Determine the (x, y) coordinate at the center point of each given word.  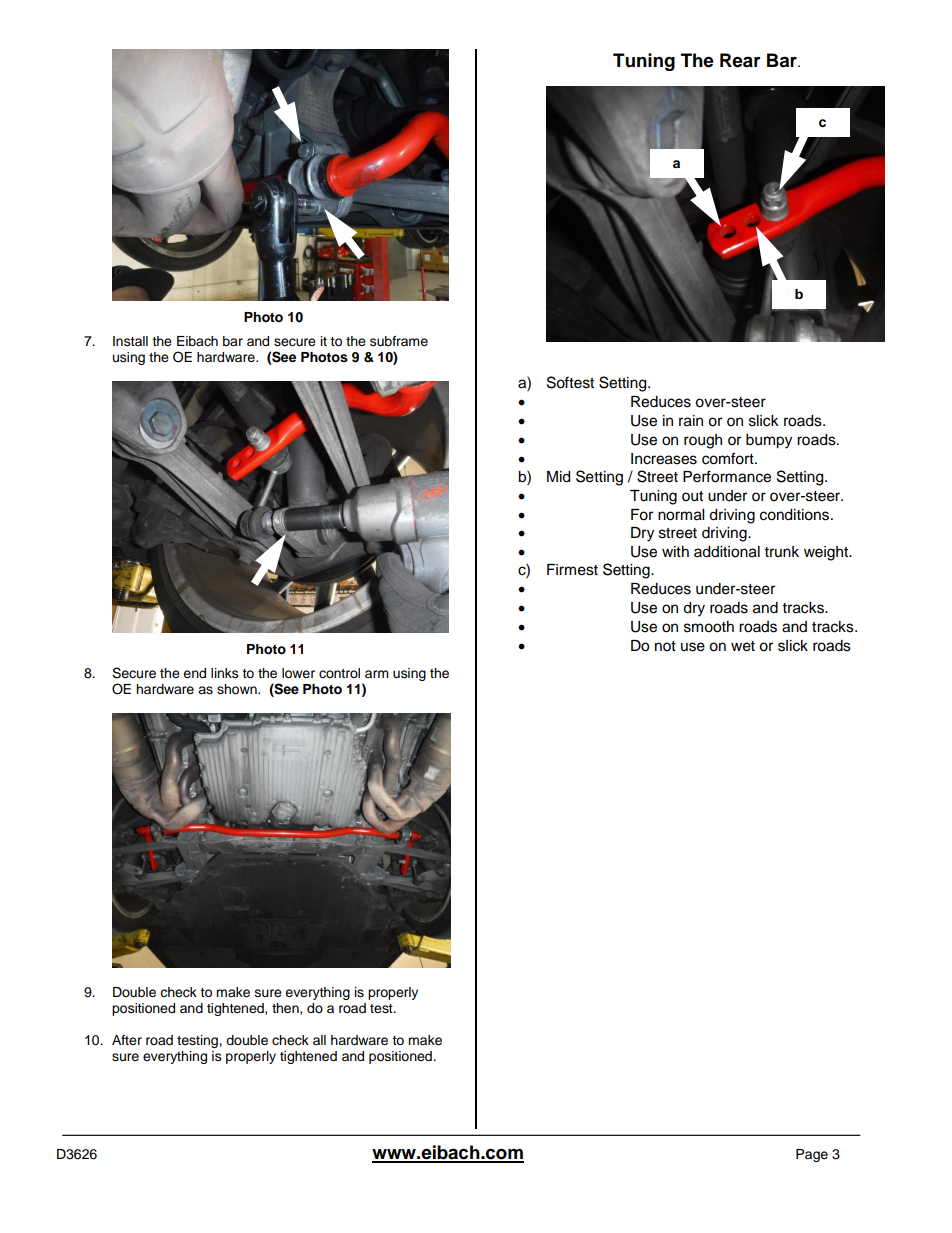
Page (812, 1155)
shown (238, 689)
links (225, 673)
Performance (727, 476)
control (339, 673)
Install (130, 341)
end (194, 673)
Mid (558, 477)
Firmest (572, 570)
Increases (664, 459)
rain (691, 421)
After (127, 1040)
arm (377, 674)
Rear (740, 60)
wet (743, 646)
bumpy (769, 441)
